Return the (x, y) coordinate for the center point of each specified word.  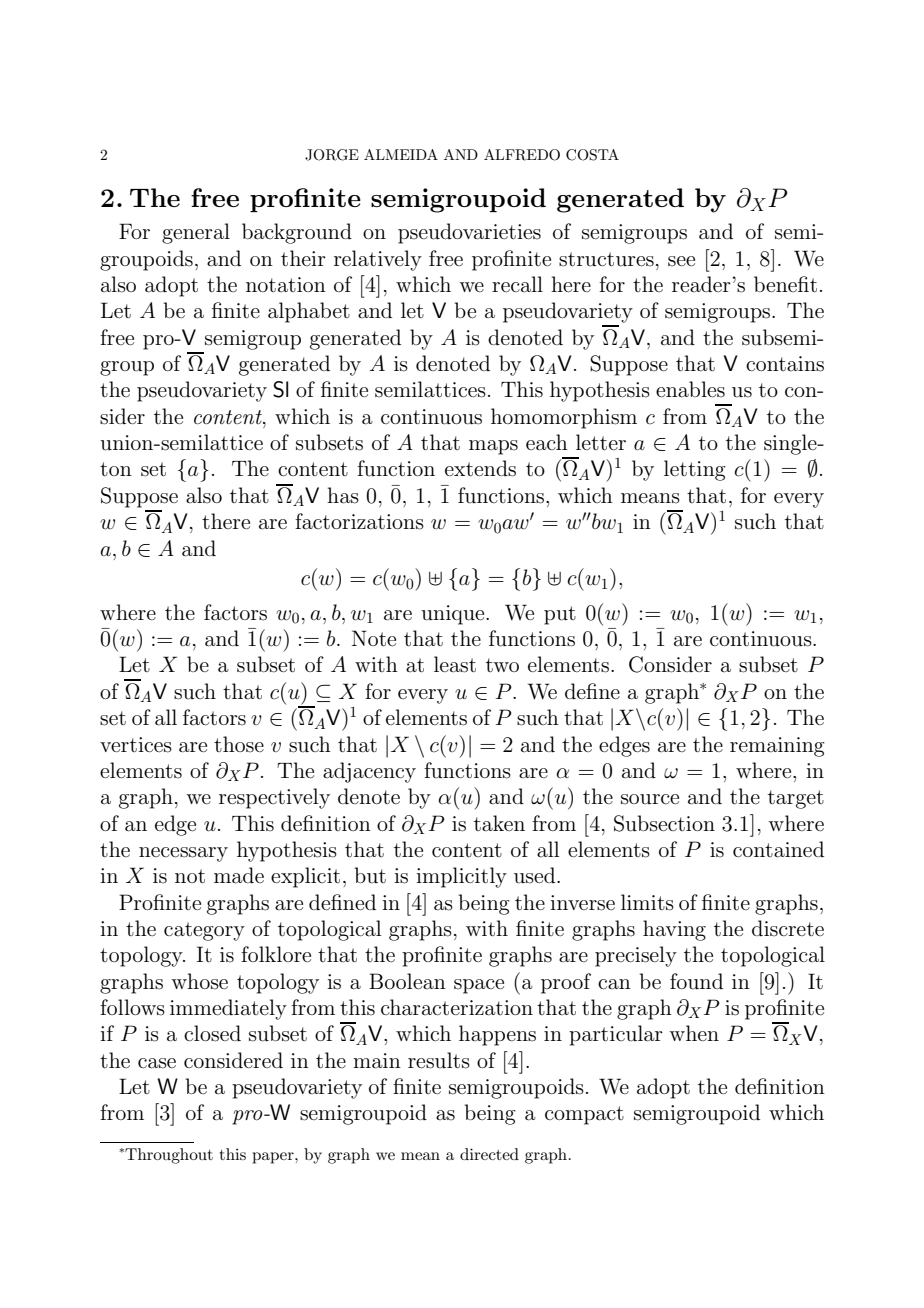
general (196, 233)
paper (274, 1158)
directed (489, 1154)
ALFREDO (522, 155)
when (694, 1033)
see (681, 261)
